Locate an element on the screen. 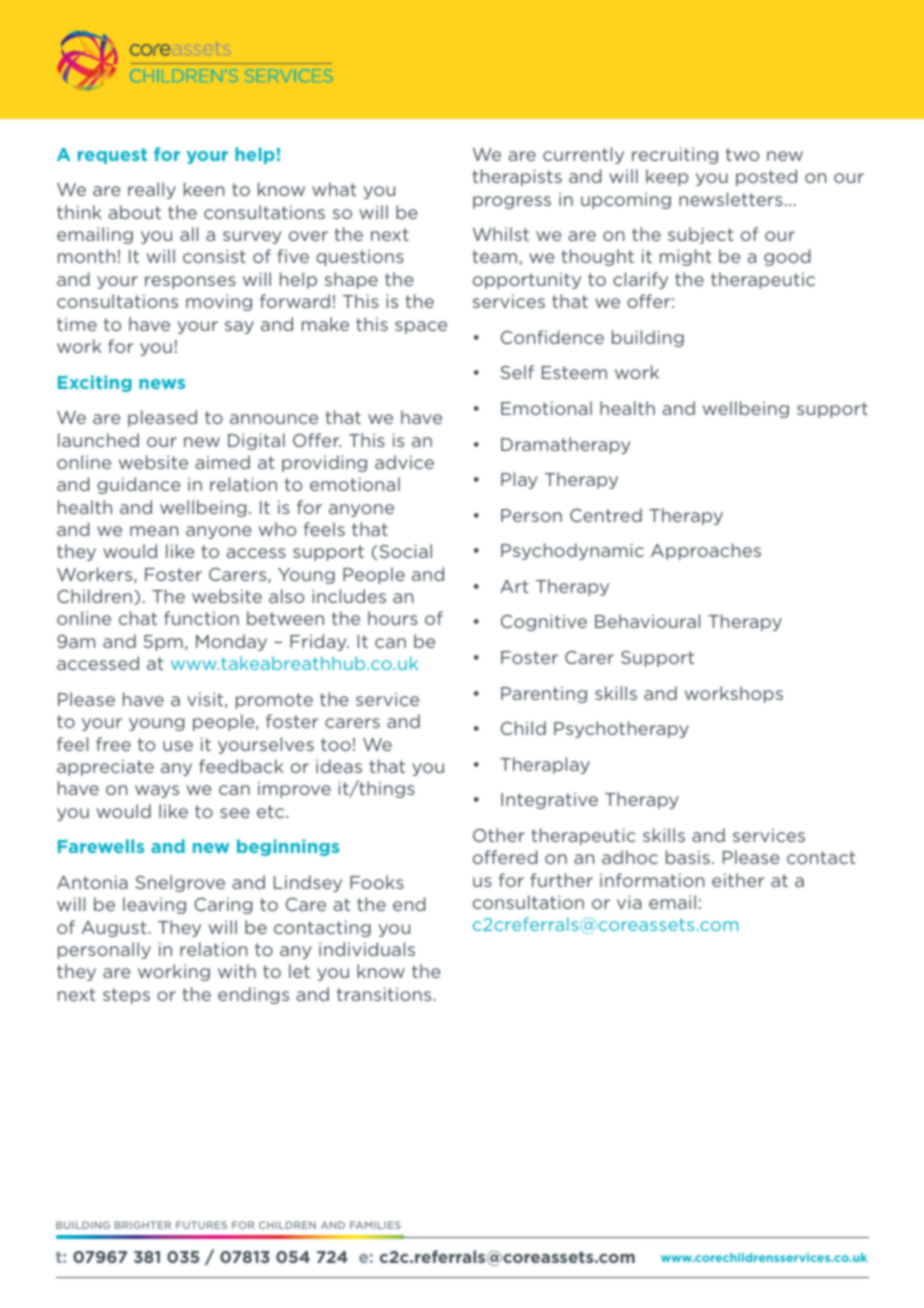  progress is located at coordinates (512, 202).
